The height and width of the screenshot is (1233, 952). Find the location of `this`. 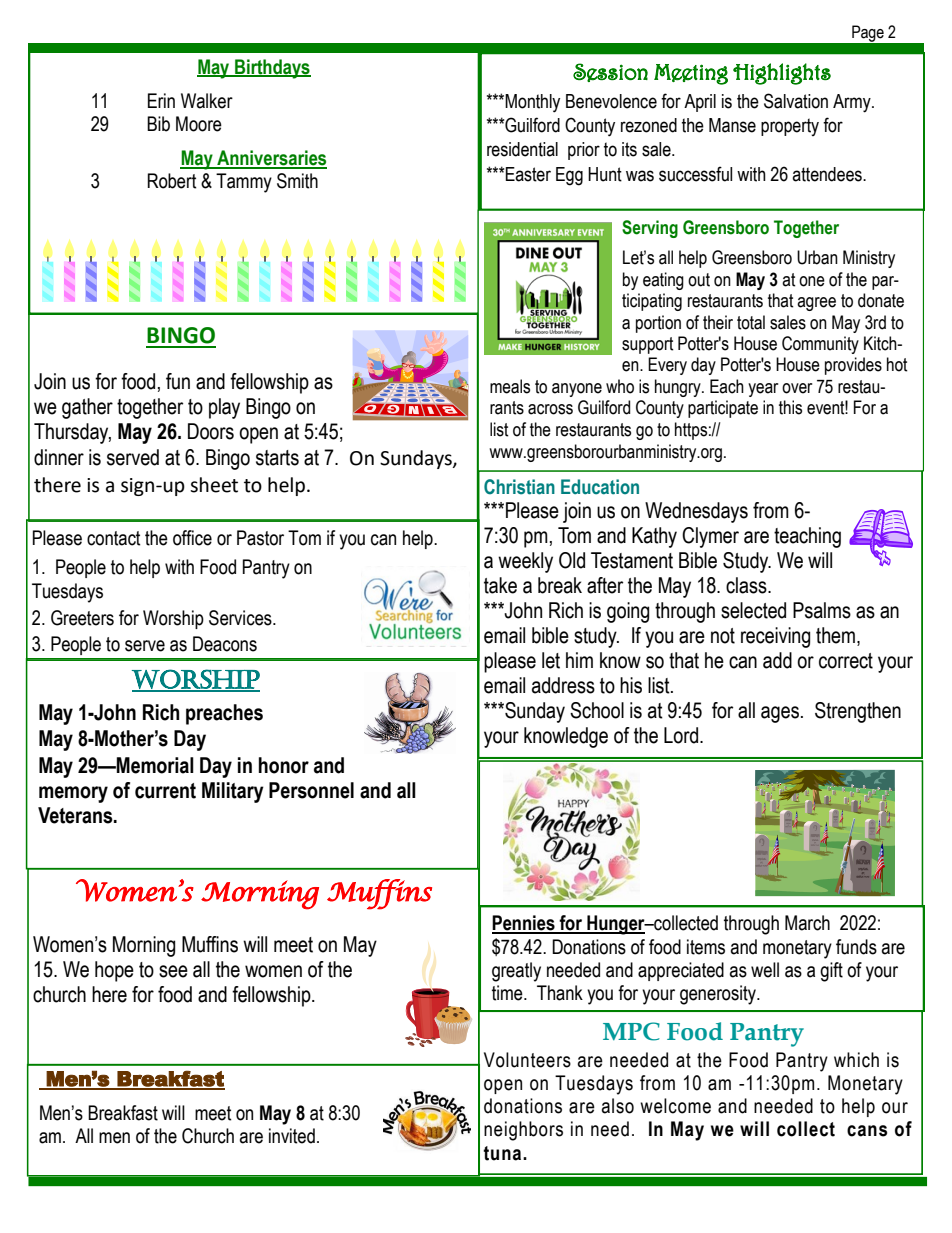

this is located at coordinates (790, 407).
